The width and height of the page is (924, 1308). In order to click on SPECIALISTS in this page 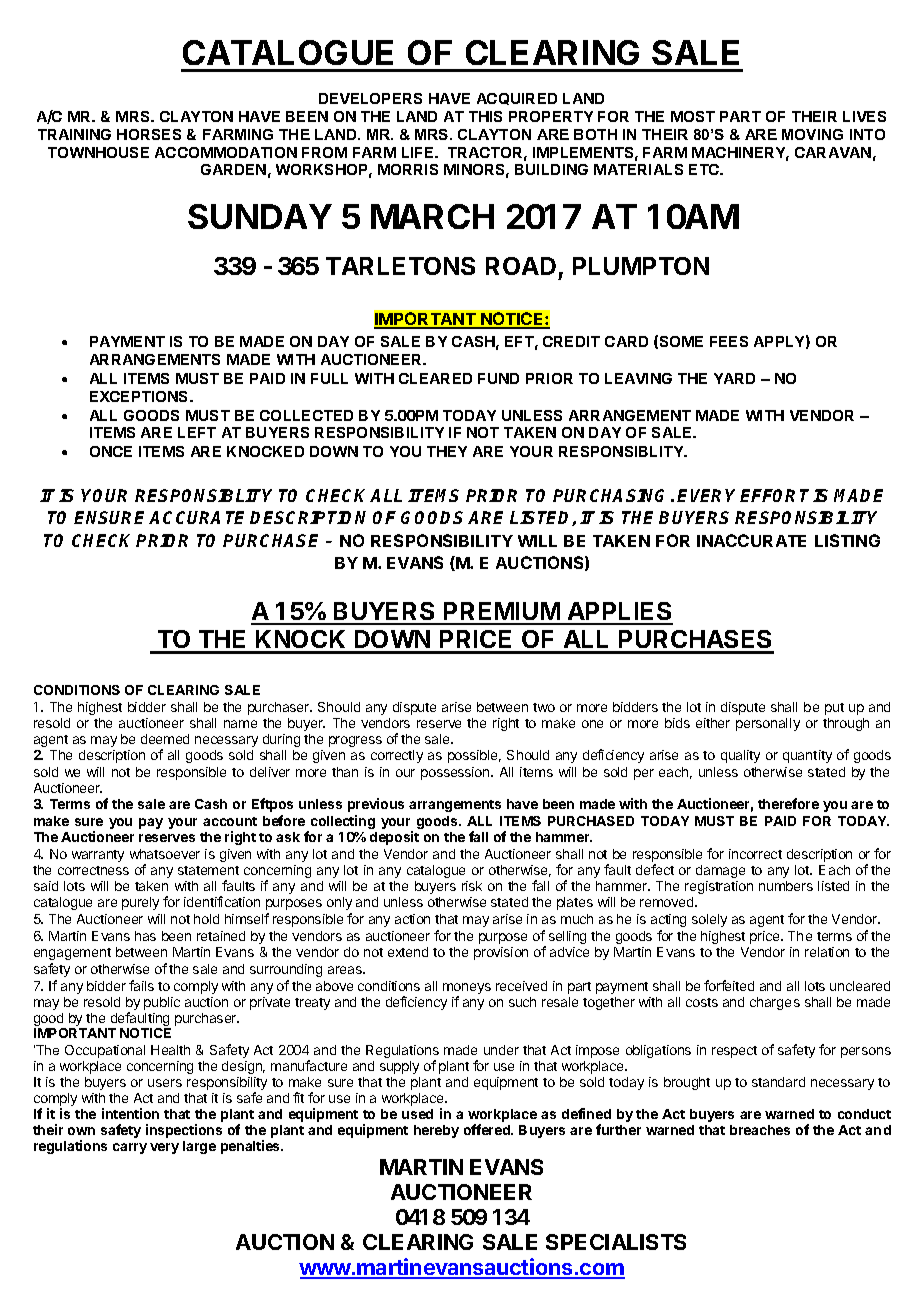, I will do `click(616, 1242)`.
